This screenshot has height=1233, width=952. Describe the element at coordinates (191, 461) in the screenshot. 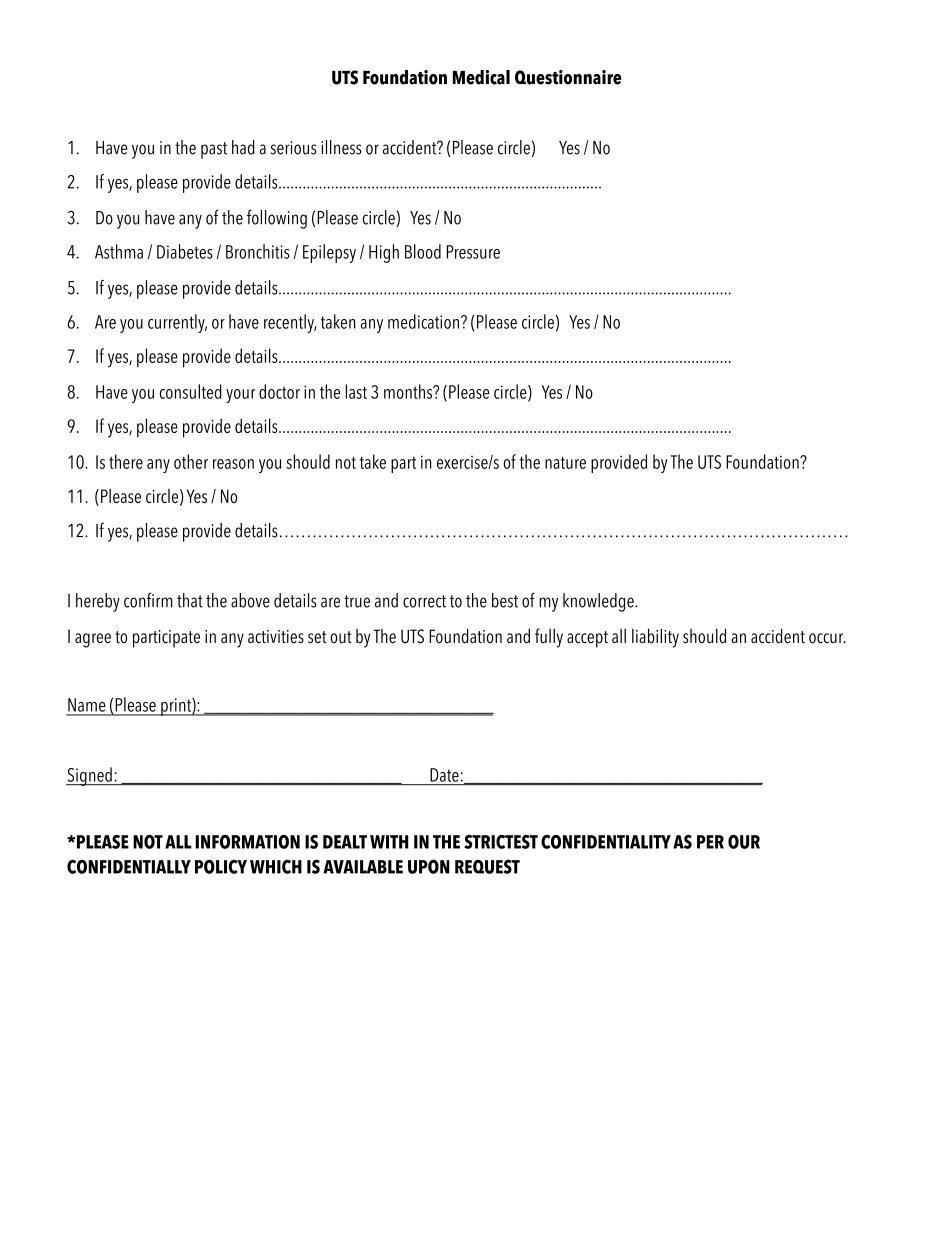

I see `other` at that location.
